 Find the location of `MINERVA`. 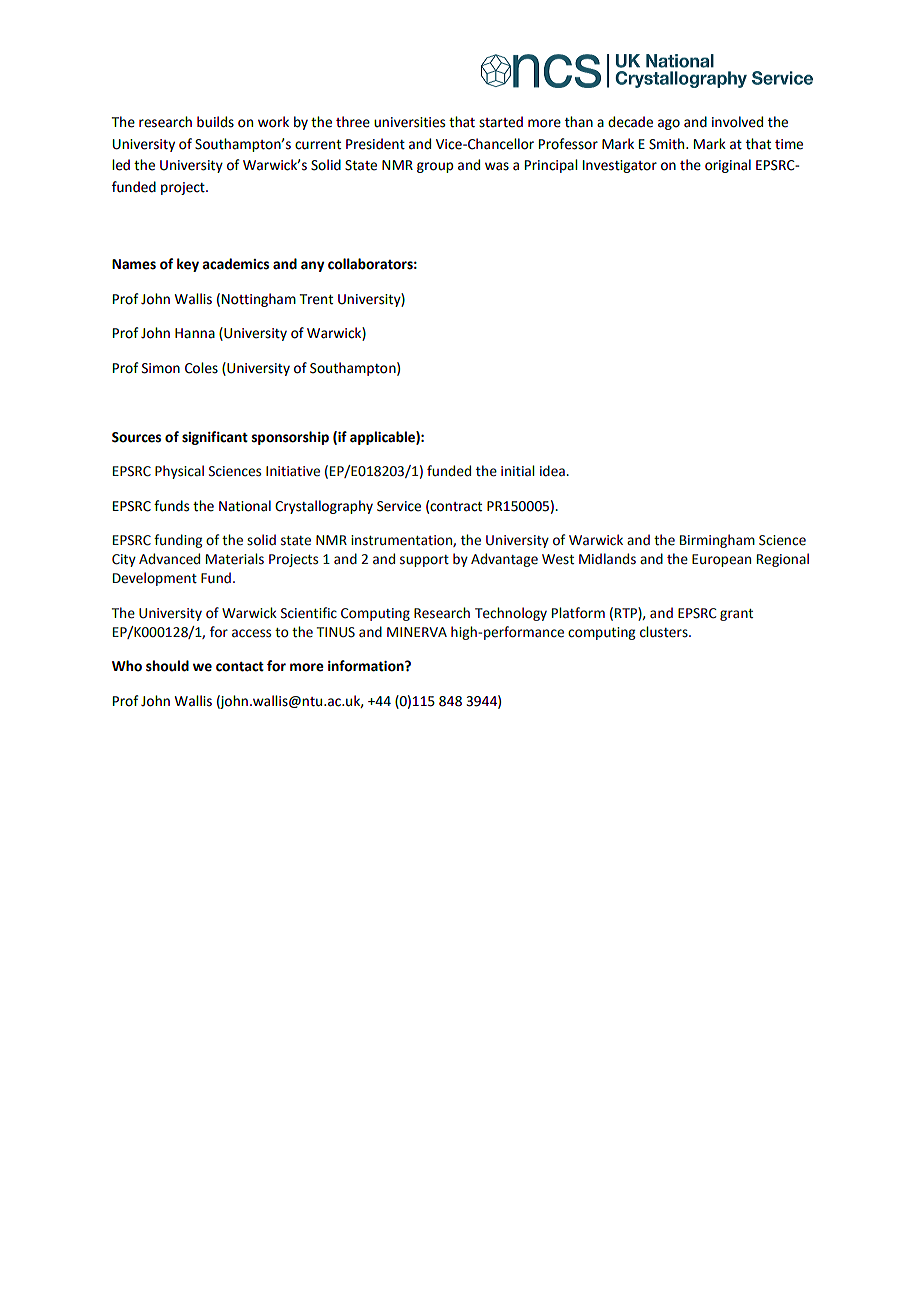

MINERVA is located at coordinates (417, 632).
